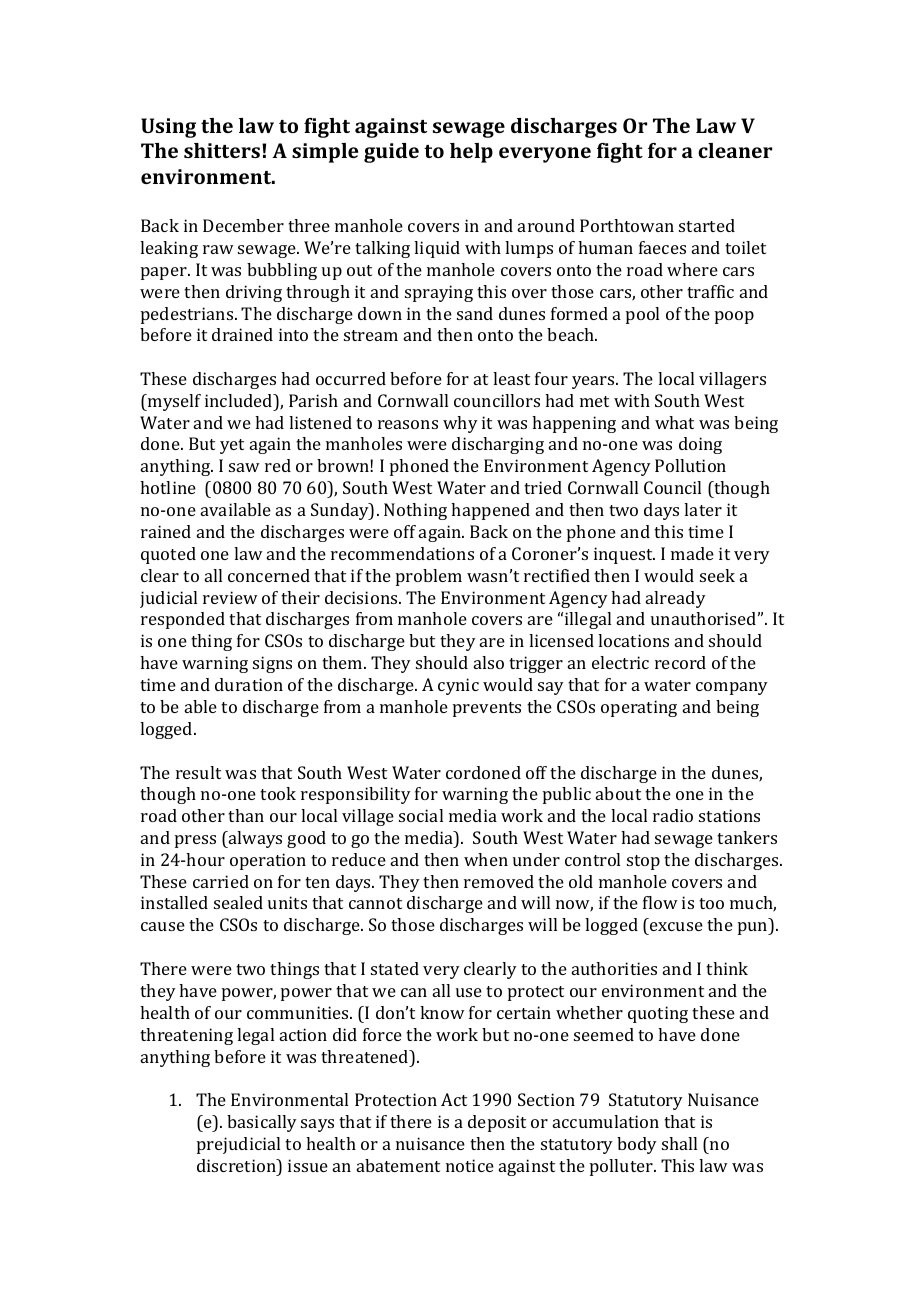  What do you see at coordinates (471, 153) in the page?
I see `help` at bounding box center [471, 153].
